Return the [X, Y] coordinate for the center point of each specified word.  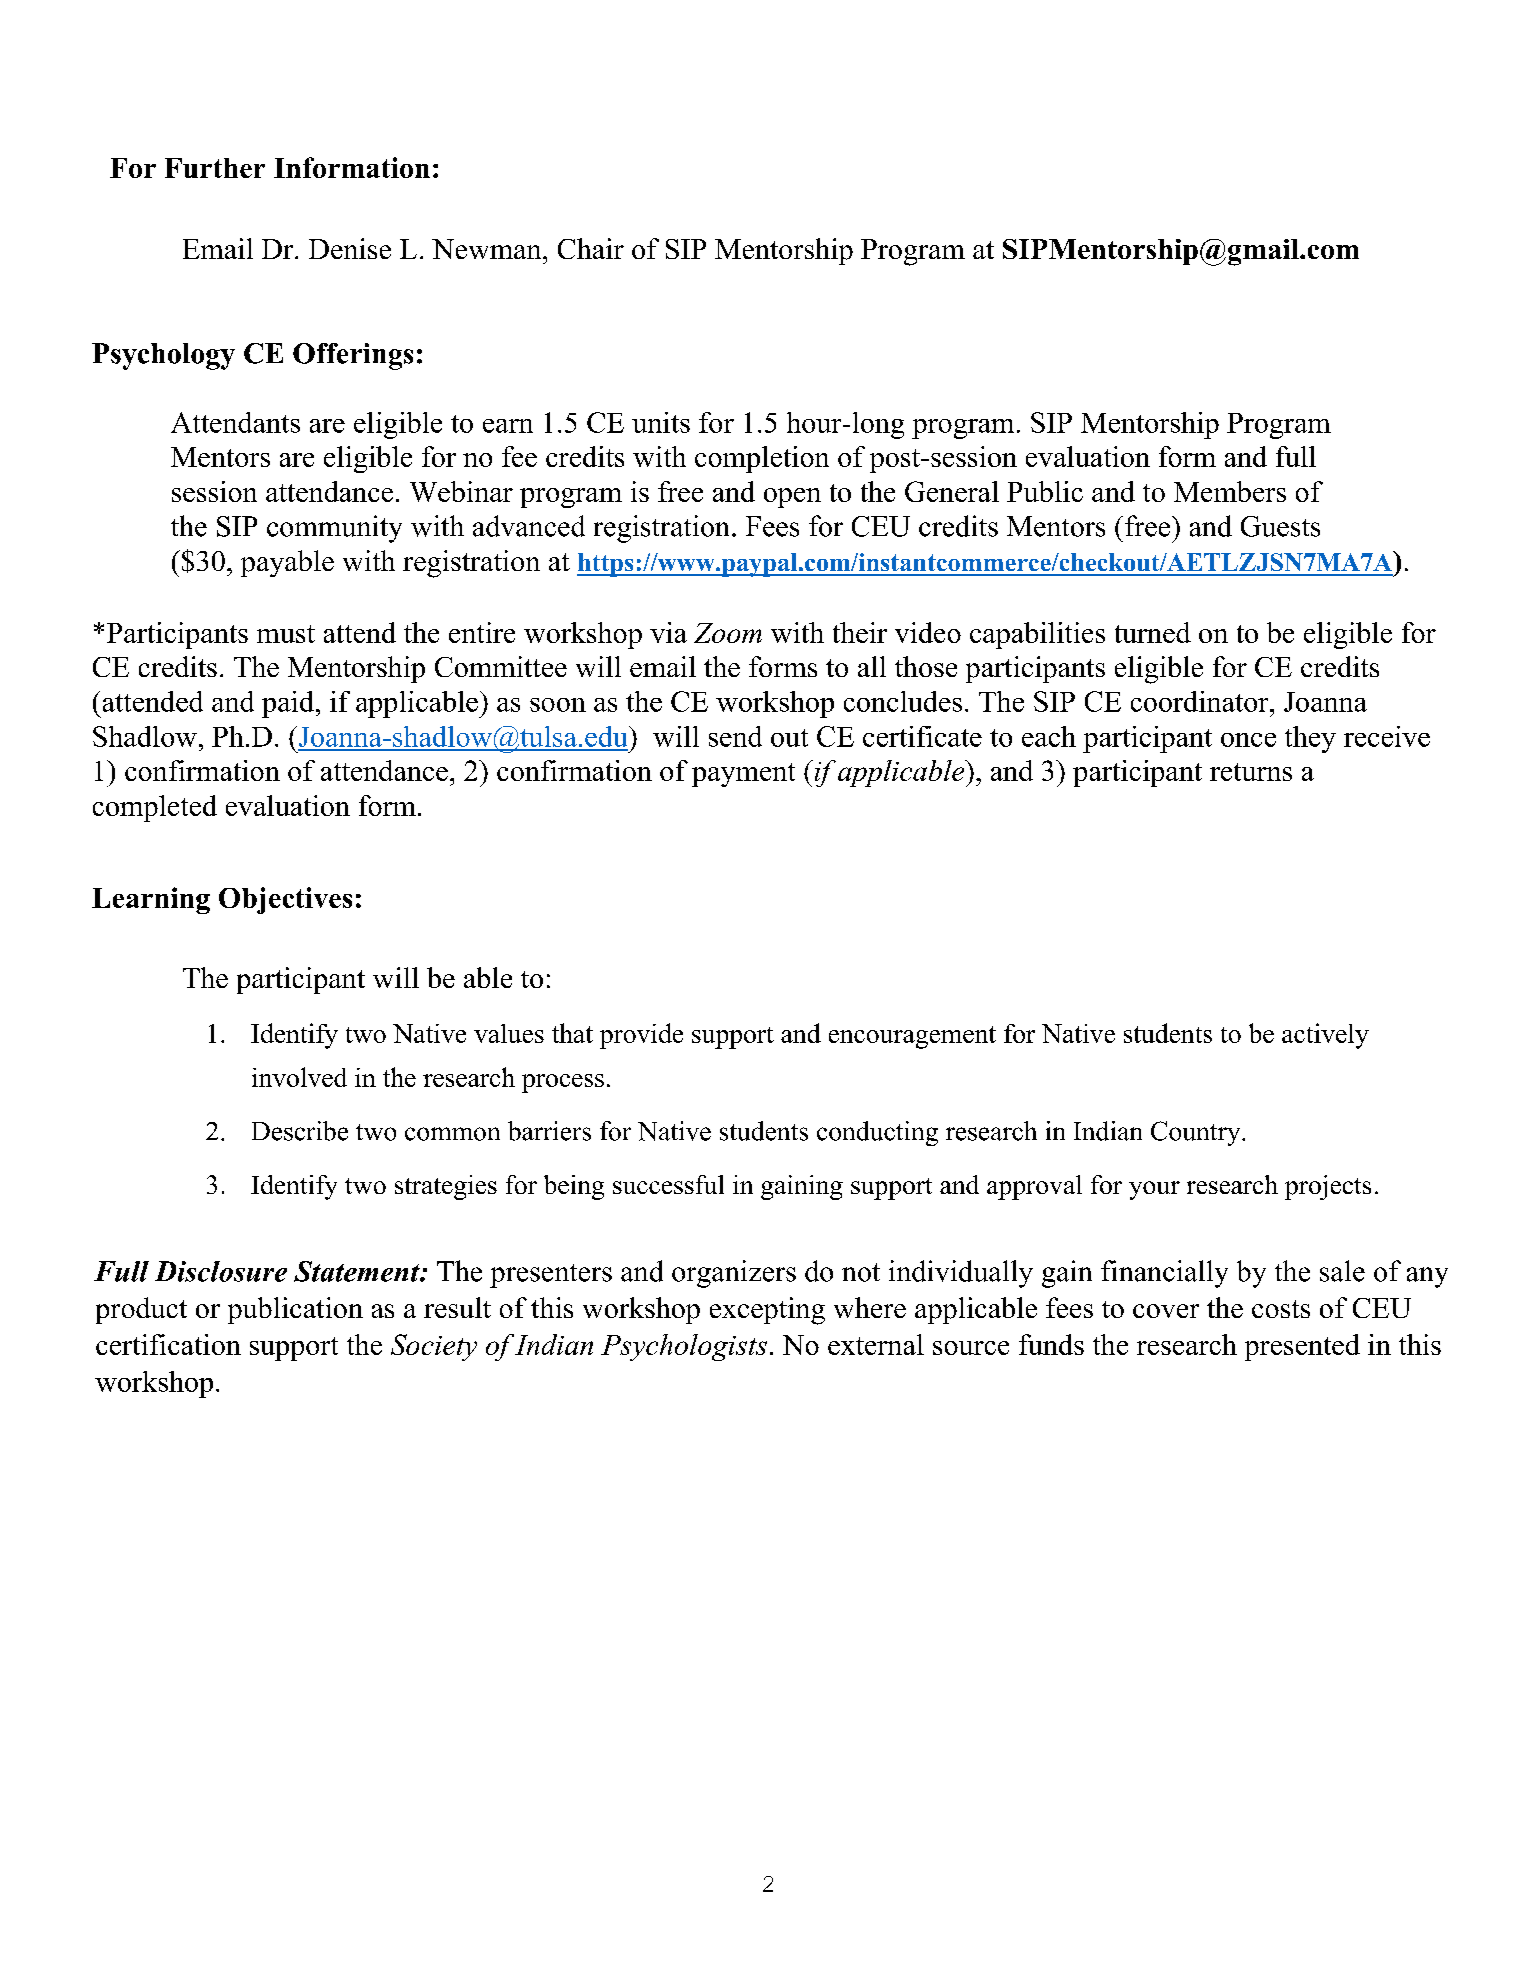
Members [1230, 491]
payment [743, 775]
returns [1251, 772]
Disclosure [221, 1271]
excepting [767, 1311]
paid [288, 704]
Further [215, 168]
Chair [591, 248]
